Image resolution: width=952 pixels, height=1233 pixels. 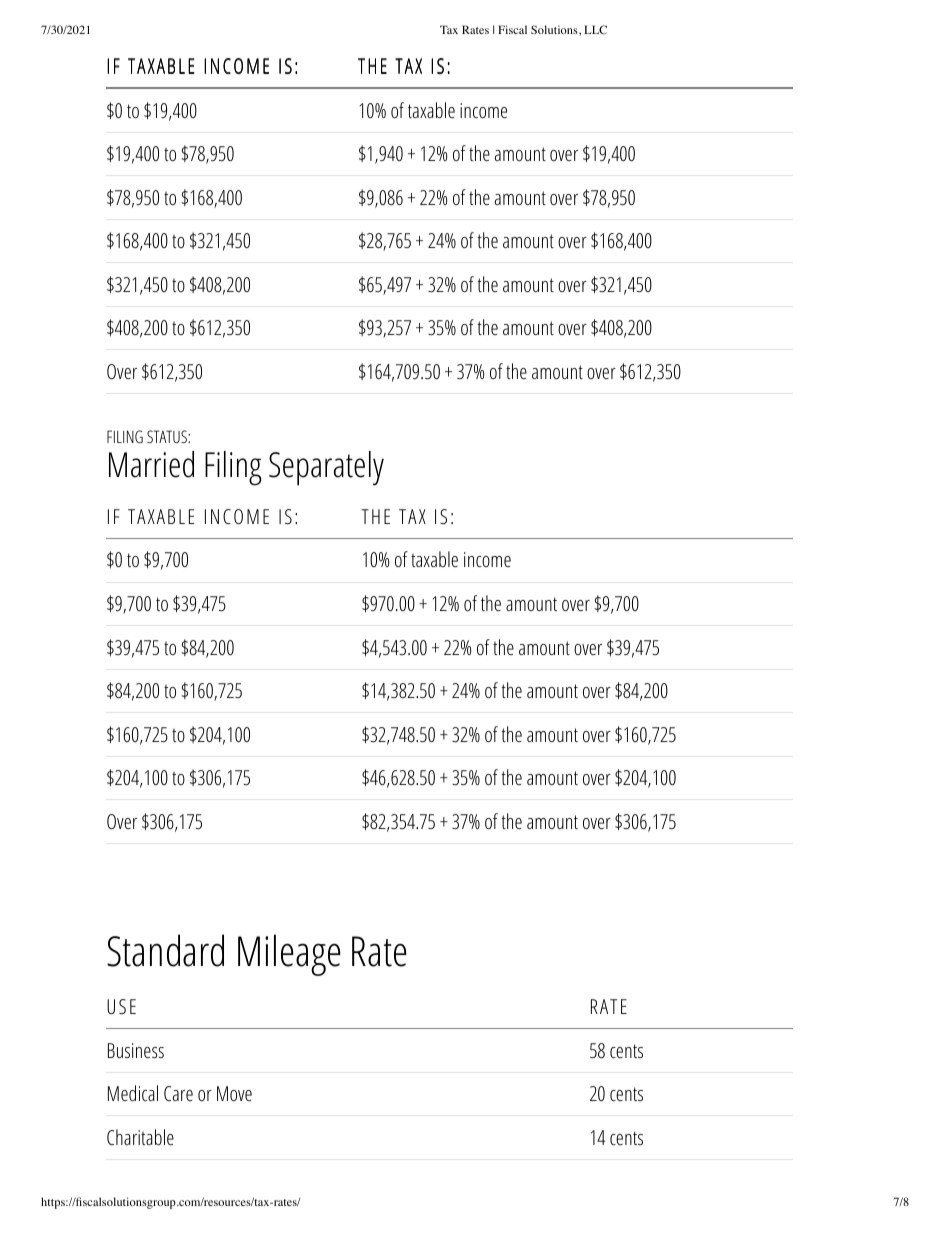 I want to click on Care, so click(x=178, y=1093).
